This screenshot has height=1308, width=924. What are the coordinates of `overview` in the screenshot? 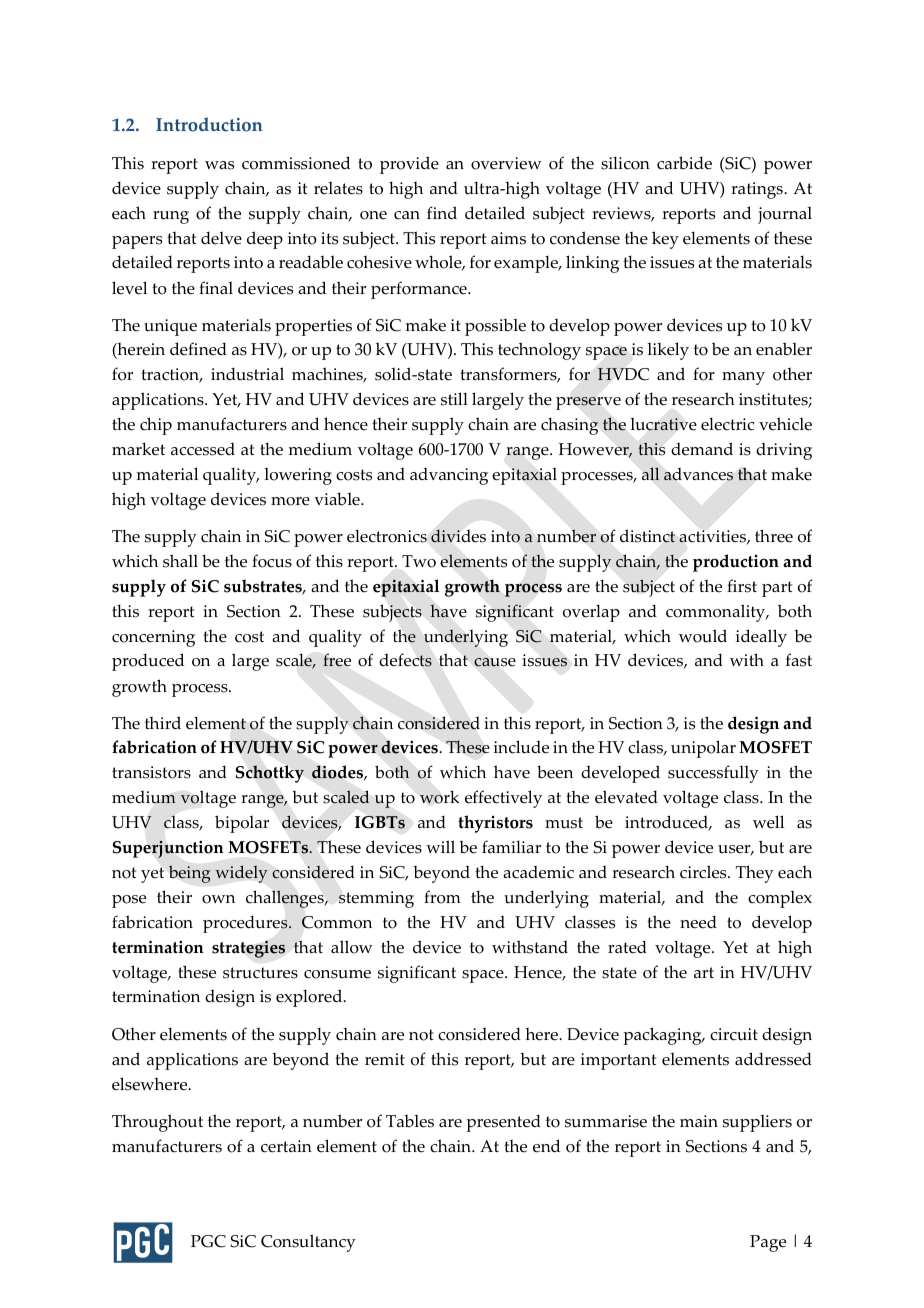 It's located at (506, 163).
